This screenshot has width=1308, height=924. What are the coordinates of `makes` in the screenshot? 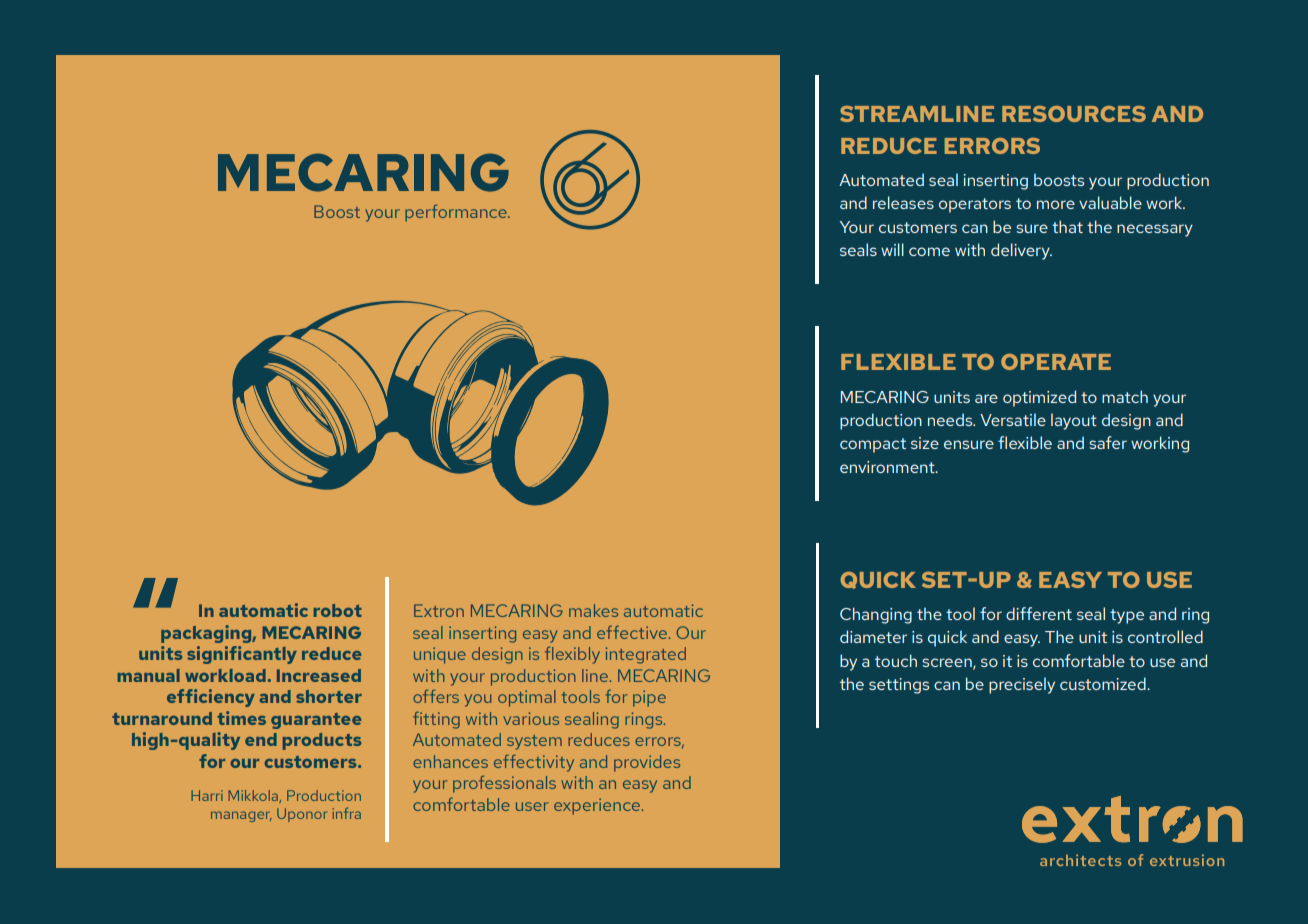 It's located at (593, 610).
